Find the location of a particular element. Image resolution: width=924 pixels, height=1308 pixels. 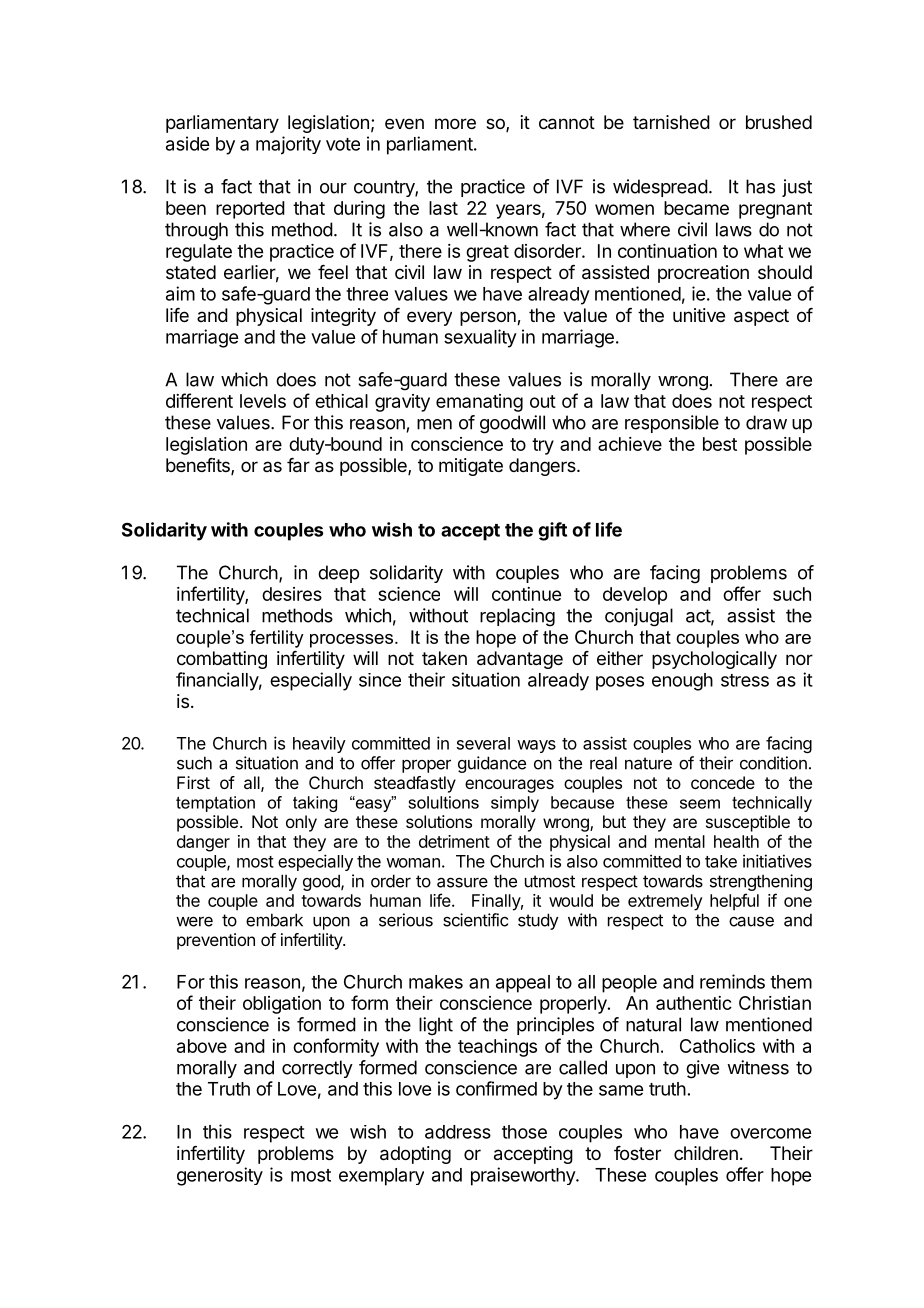

address is located at coordinates (458, 1132).
